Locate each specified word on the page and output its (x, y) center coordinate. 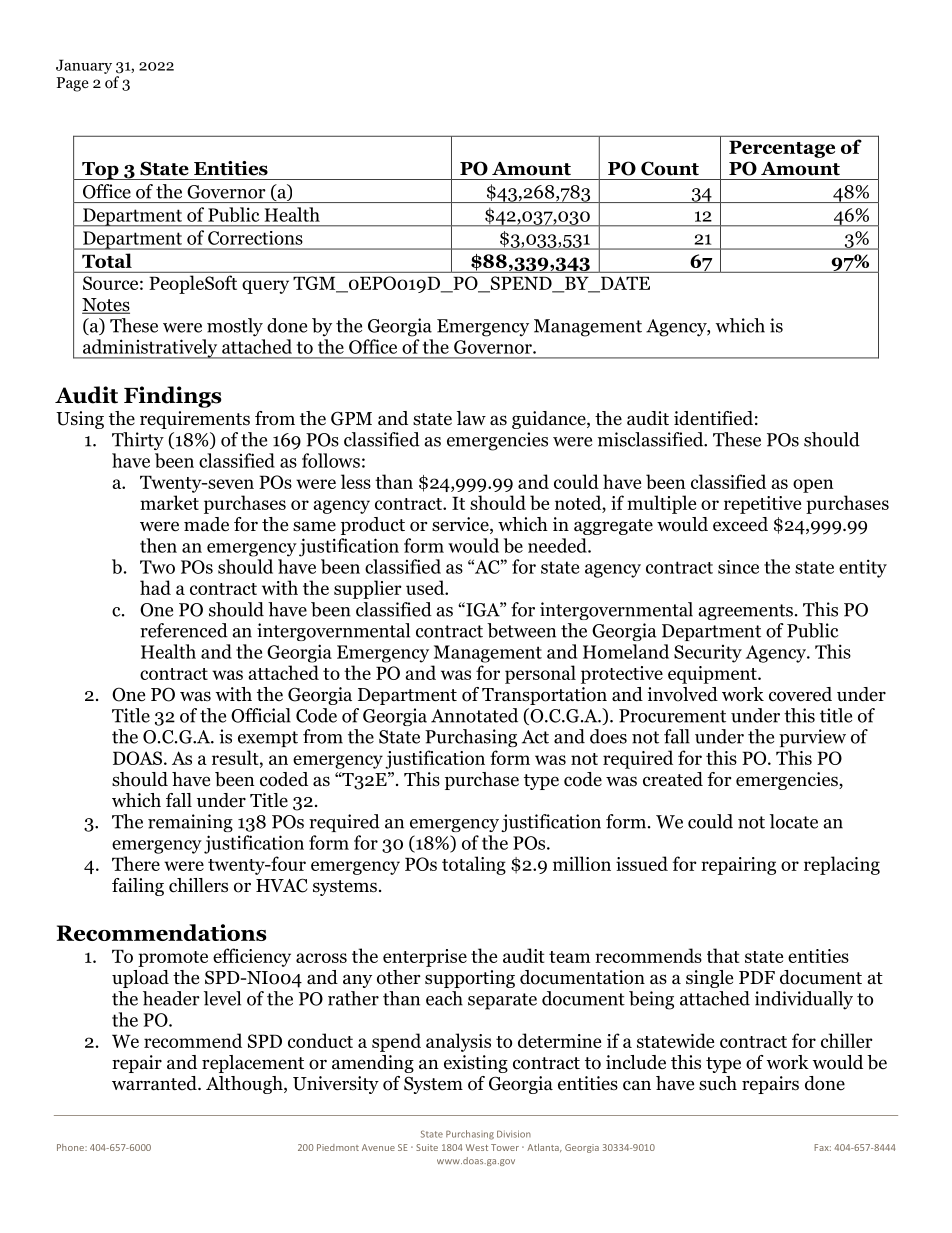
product (373, 526)
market (169, 502)
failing (138, 887)
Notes (106, 306)
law (471, 418)
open (813, 486)
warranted (155, 1083)
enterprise (425, 958)
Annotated (474, 715)
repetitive (762, 505)
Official (261, 715)
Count (670, 168)
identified (713, 418)
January (84, 66)
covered (800, 694)
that (723, 955)
